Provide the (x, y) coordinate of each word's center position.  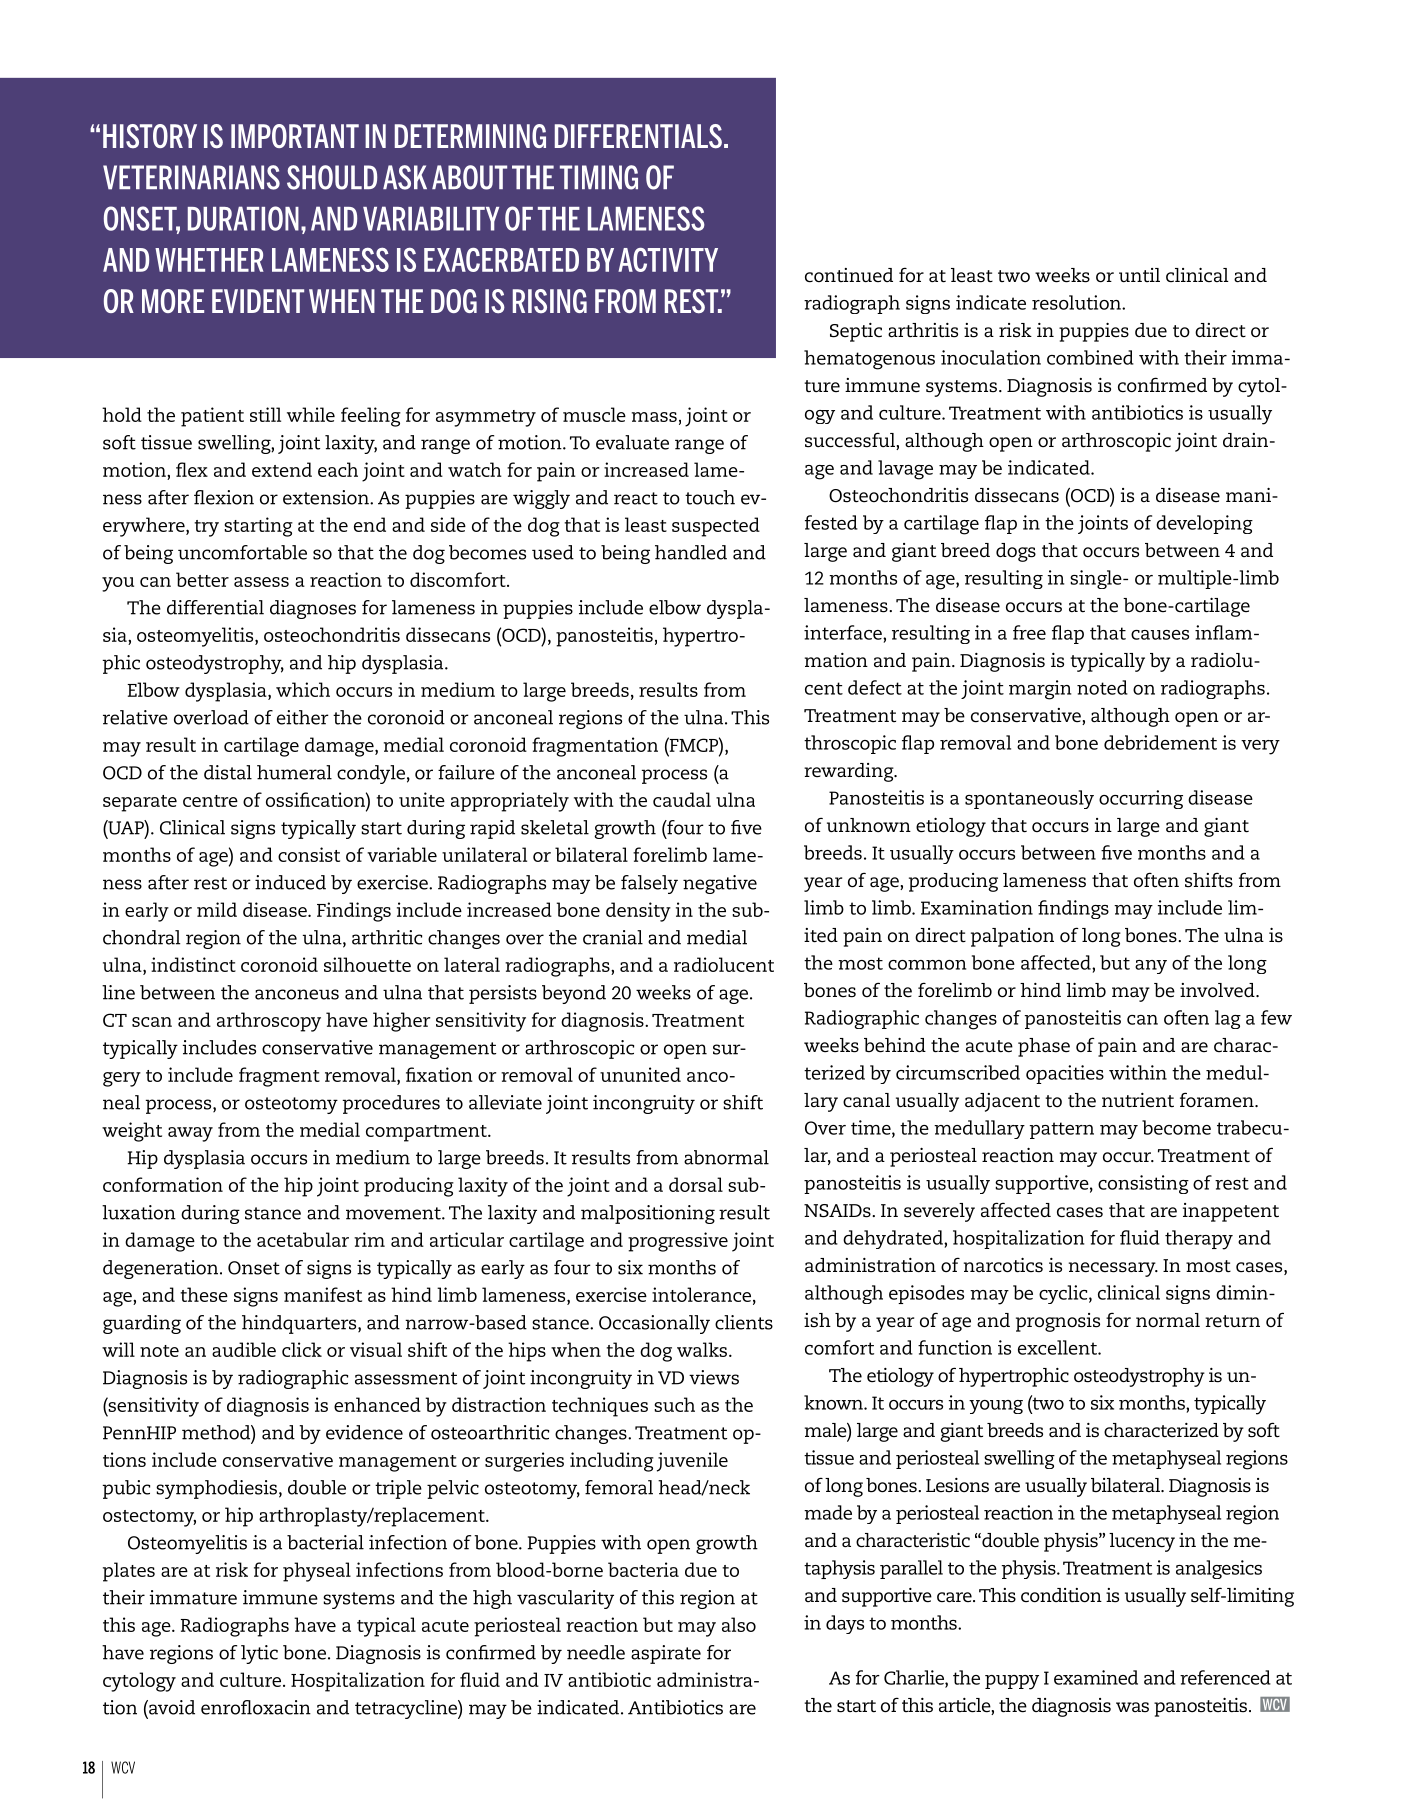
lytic (259, 1654)
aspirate (666, 1654)
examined (1096, 1677)
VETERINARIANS (191, 177)
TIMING (599, 177)
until (1139, 275)
